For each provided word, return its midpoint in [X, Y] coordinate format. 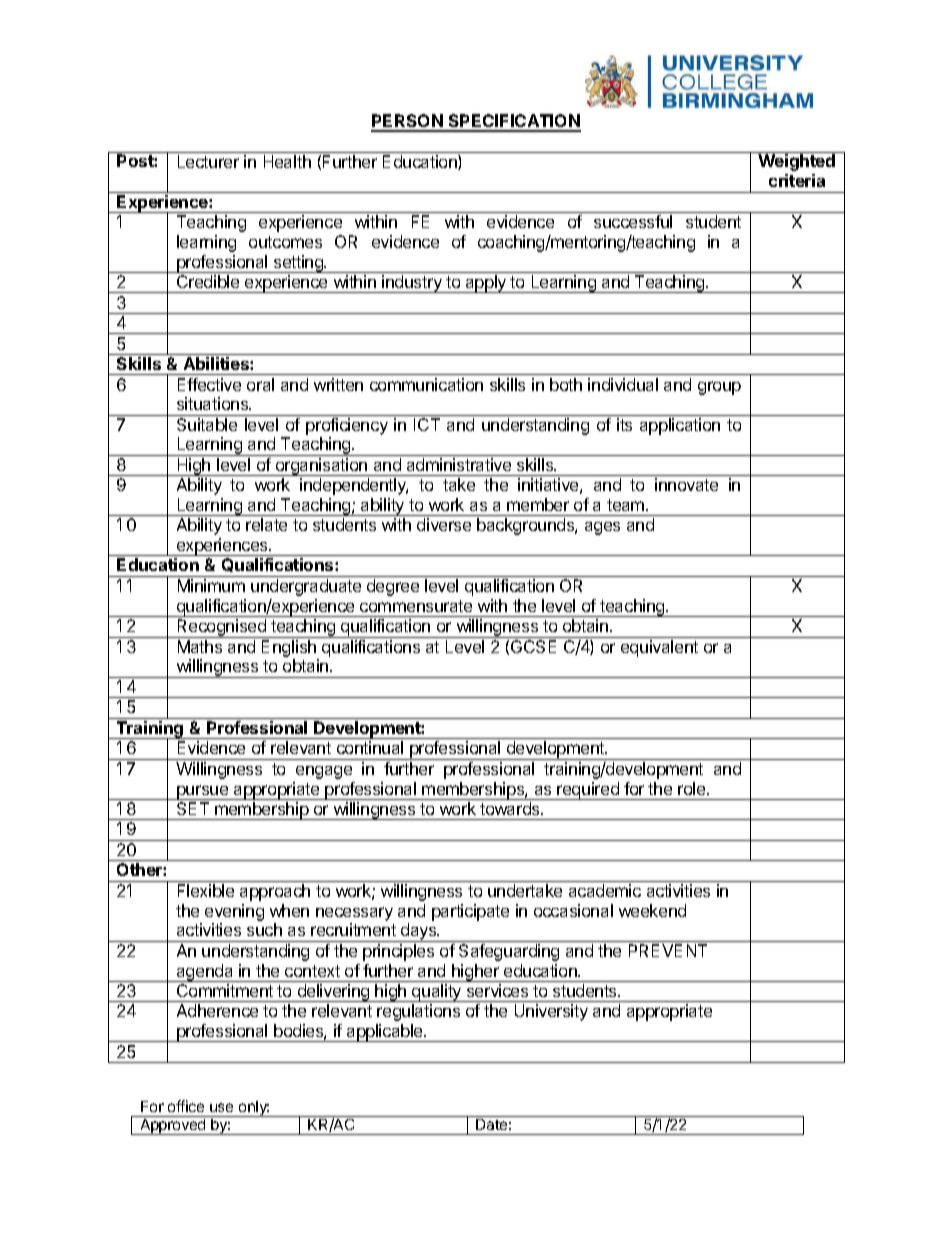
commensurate [416, 606]
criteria [797, 180]
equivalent [659, 648]
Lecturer [208, 161]
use [221, 1107]
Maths [200, 646]
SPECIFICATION [514, 122]
